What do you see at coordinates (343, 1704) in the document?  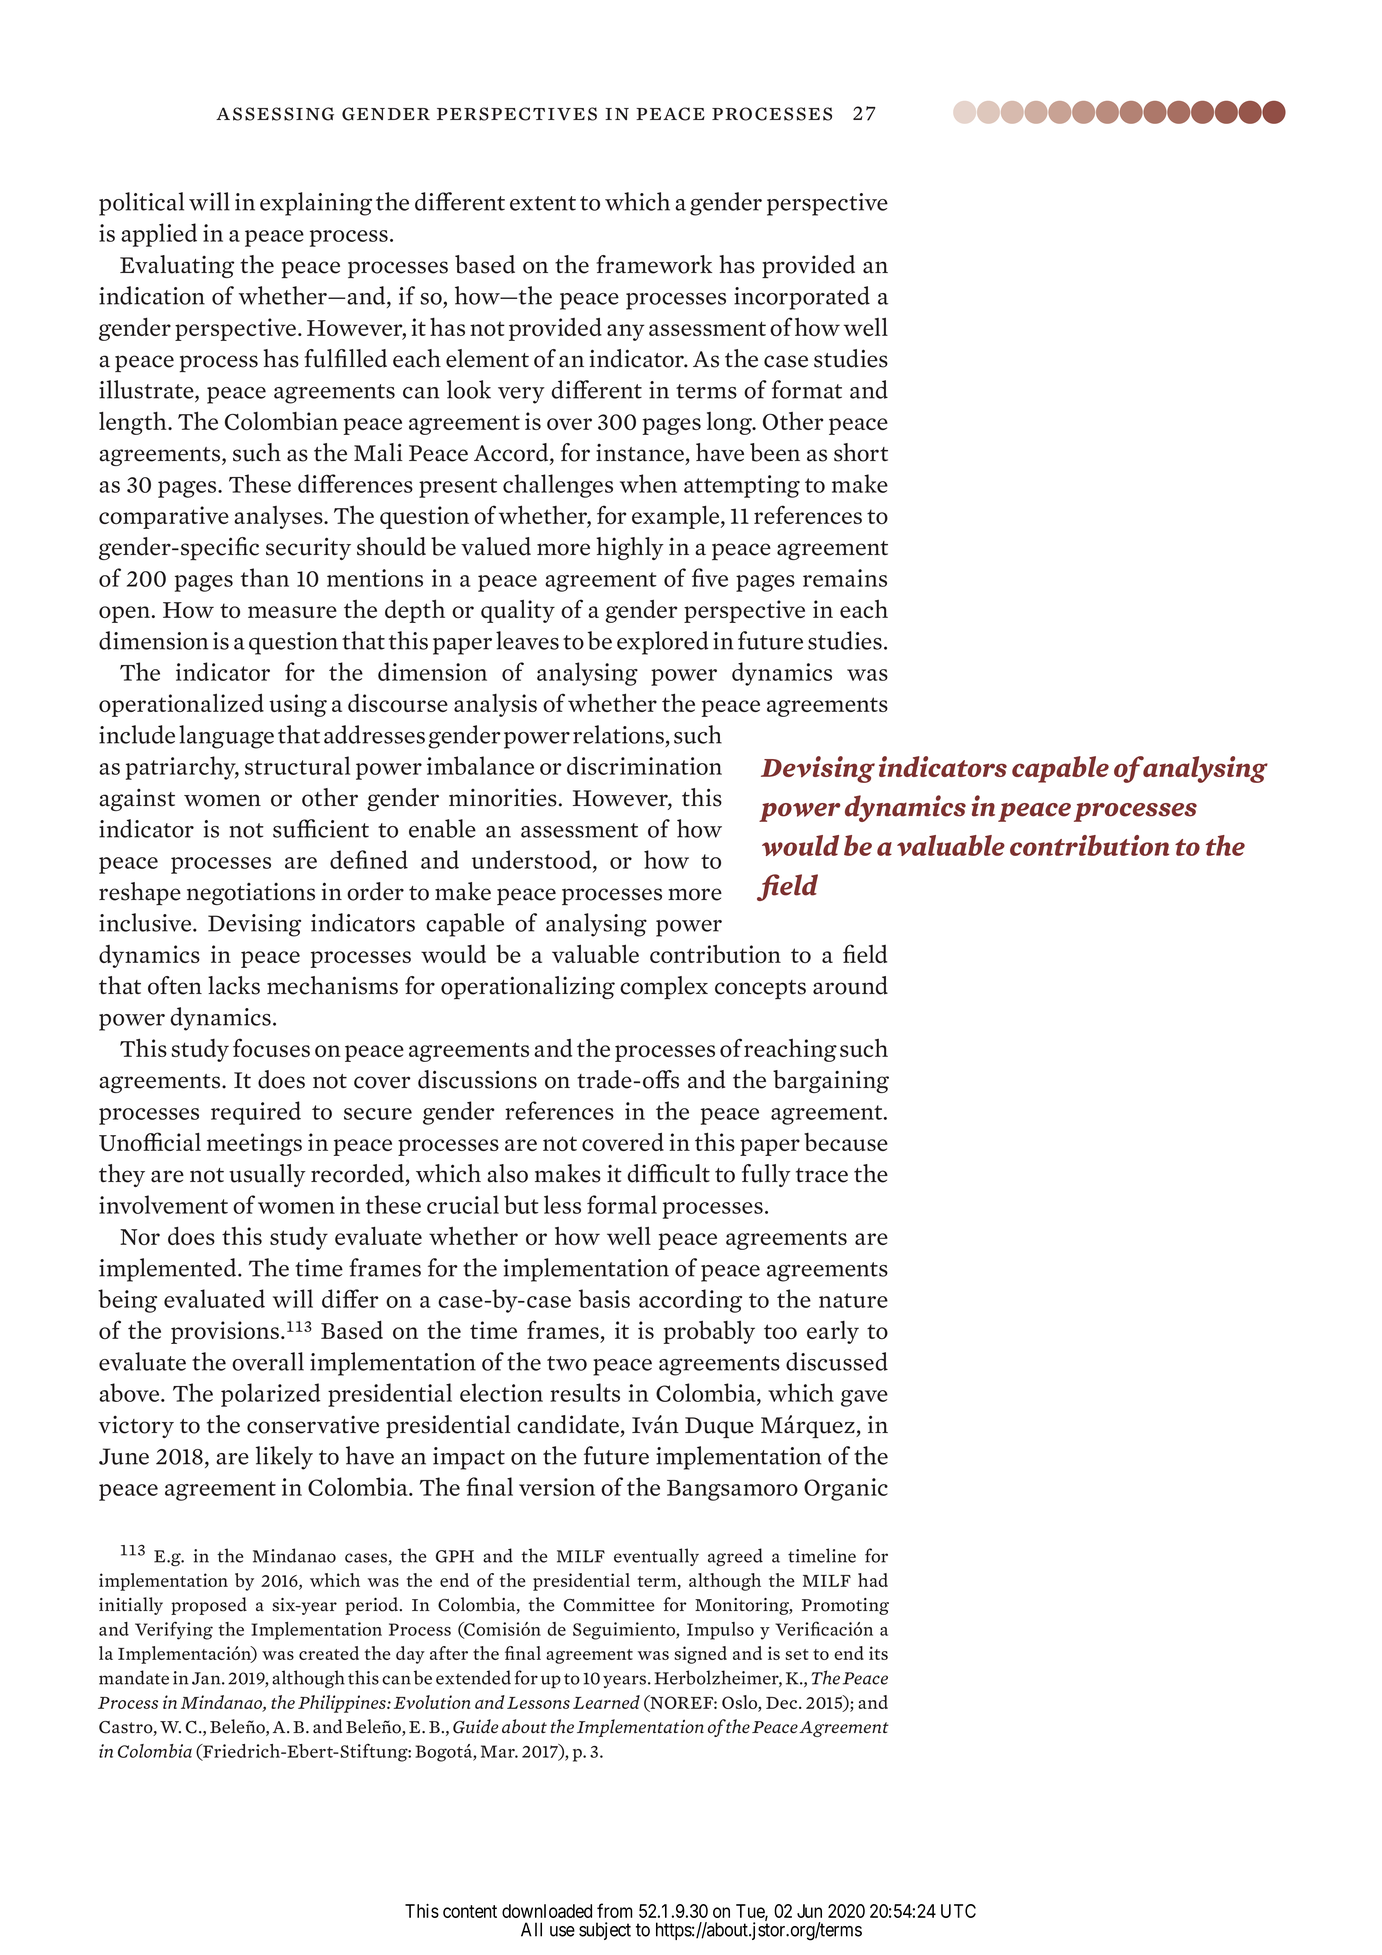 I see `Philippines` at bounding box center [343, 1704].
